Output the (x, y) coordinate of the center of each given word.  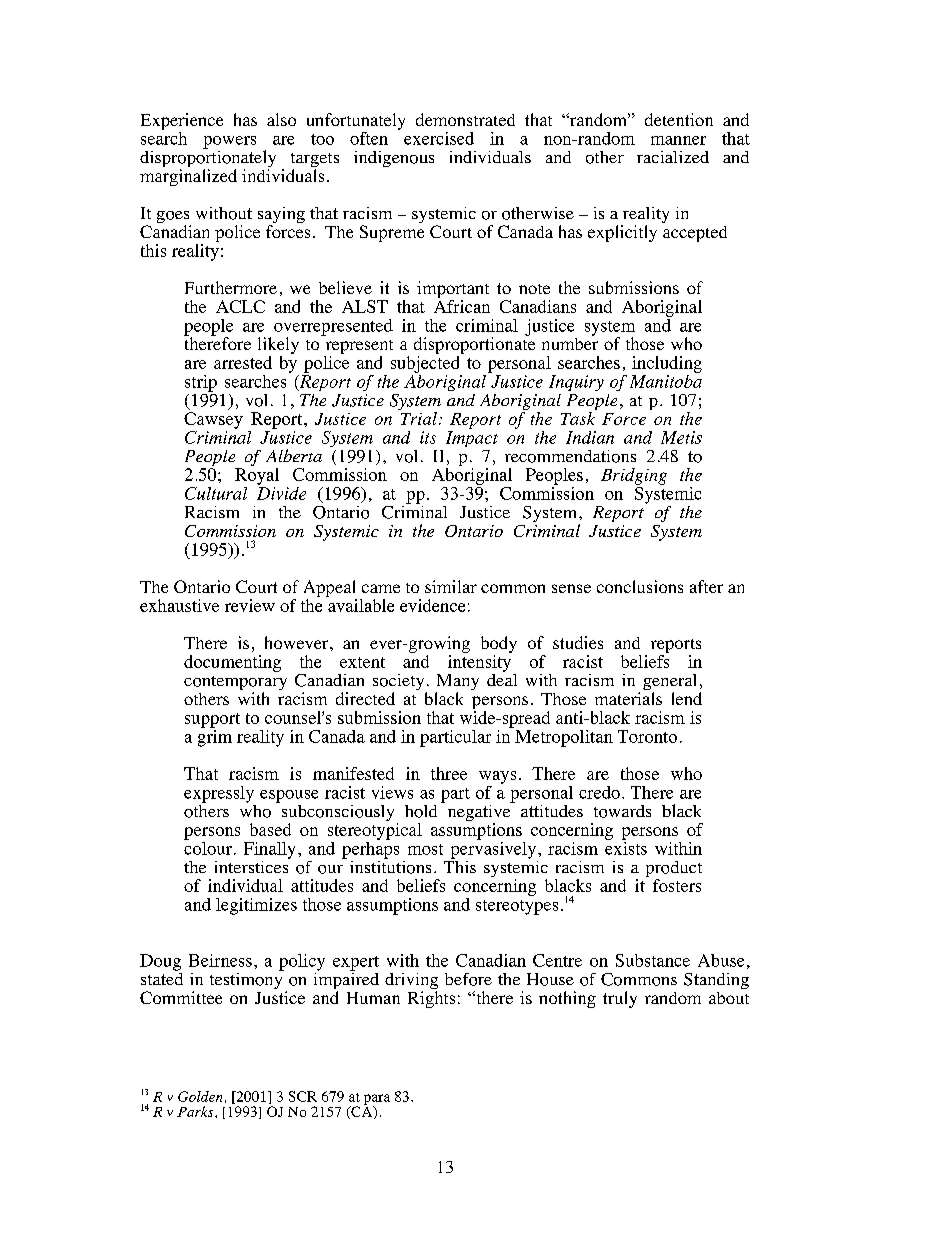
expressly (219, 794)
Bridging (634, 476)
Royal (257, 476)
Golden (200, 1096)
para (377, 1100)
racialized (673, 157)
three (449, 773)
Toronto (647, 736)
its (428, 437)
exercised (439, 138)
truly (620, 999)
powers (229, 142)
